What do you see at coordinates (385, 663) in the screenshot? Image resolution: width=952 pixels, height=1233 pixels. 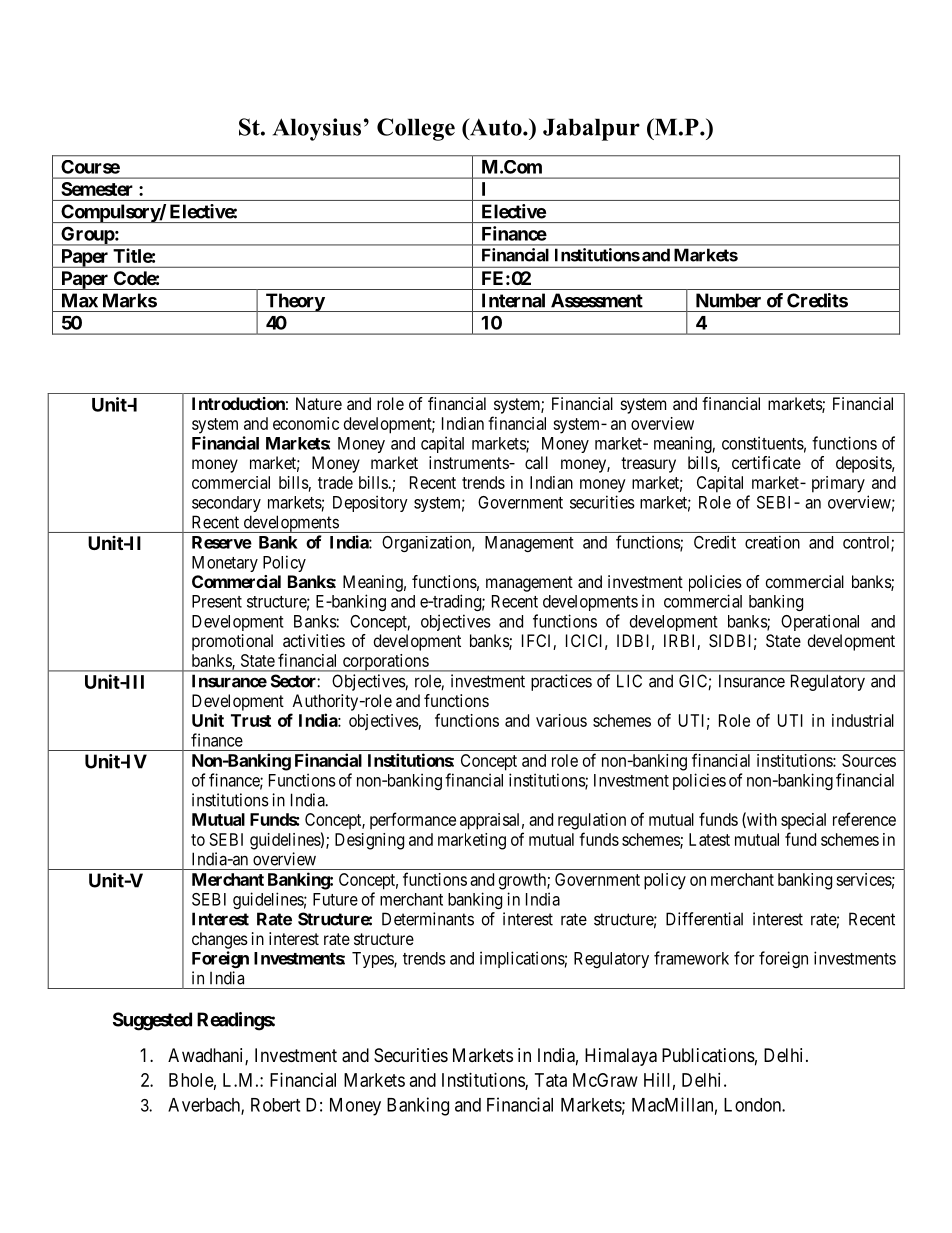 I see `corporations` at bounding box center [385, 663].
